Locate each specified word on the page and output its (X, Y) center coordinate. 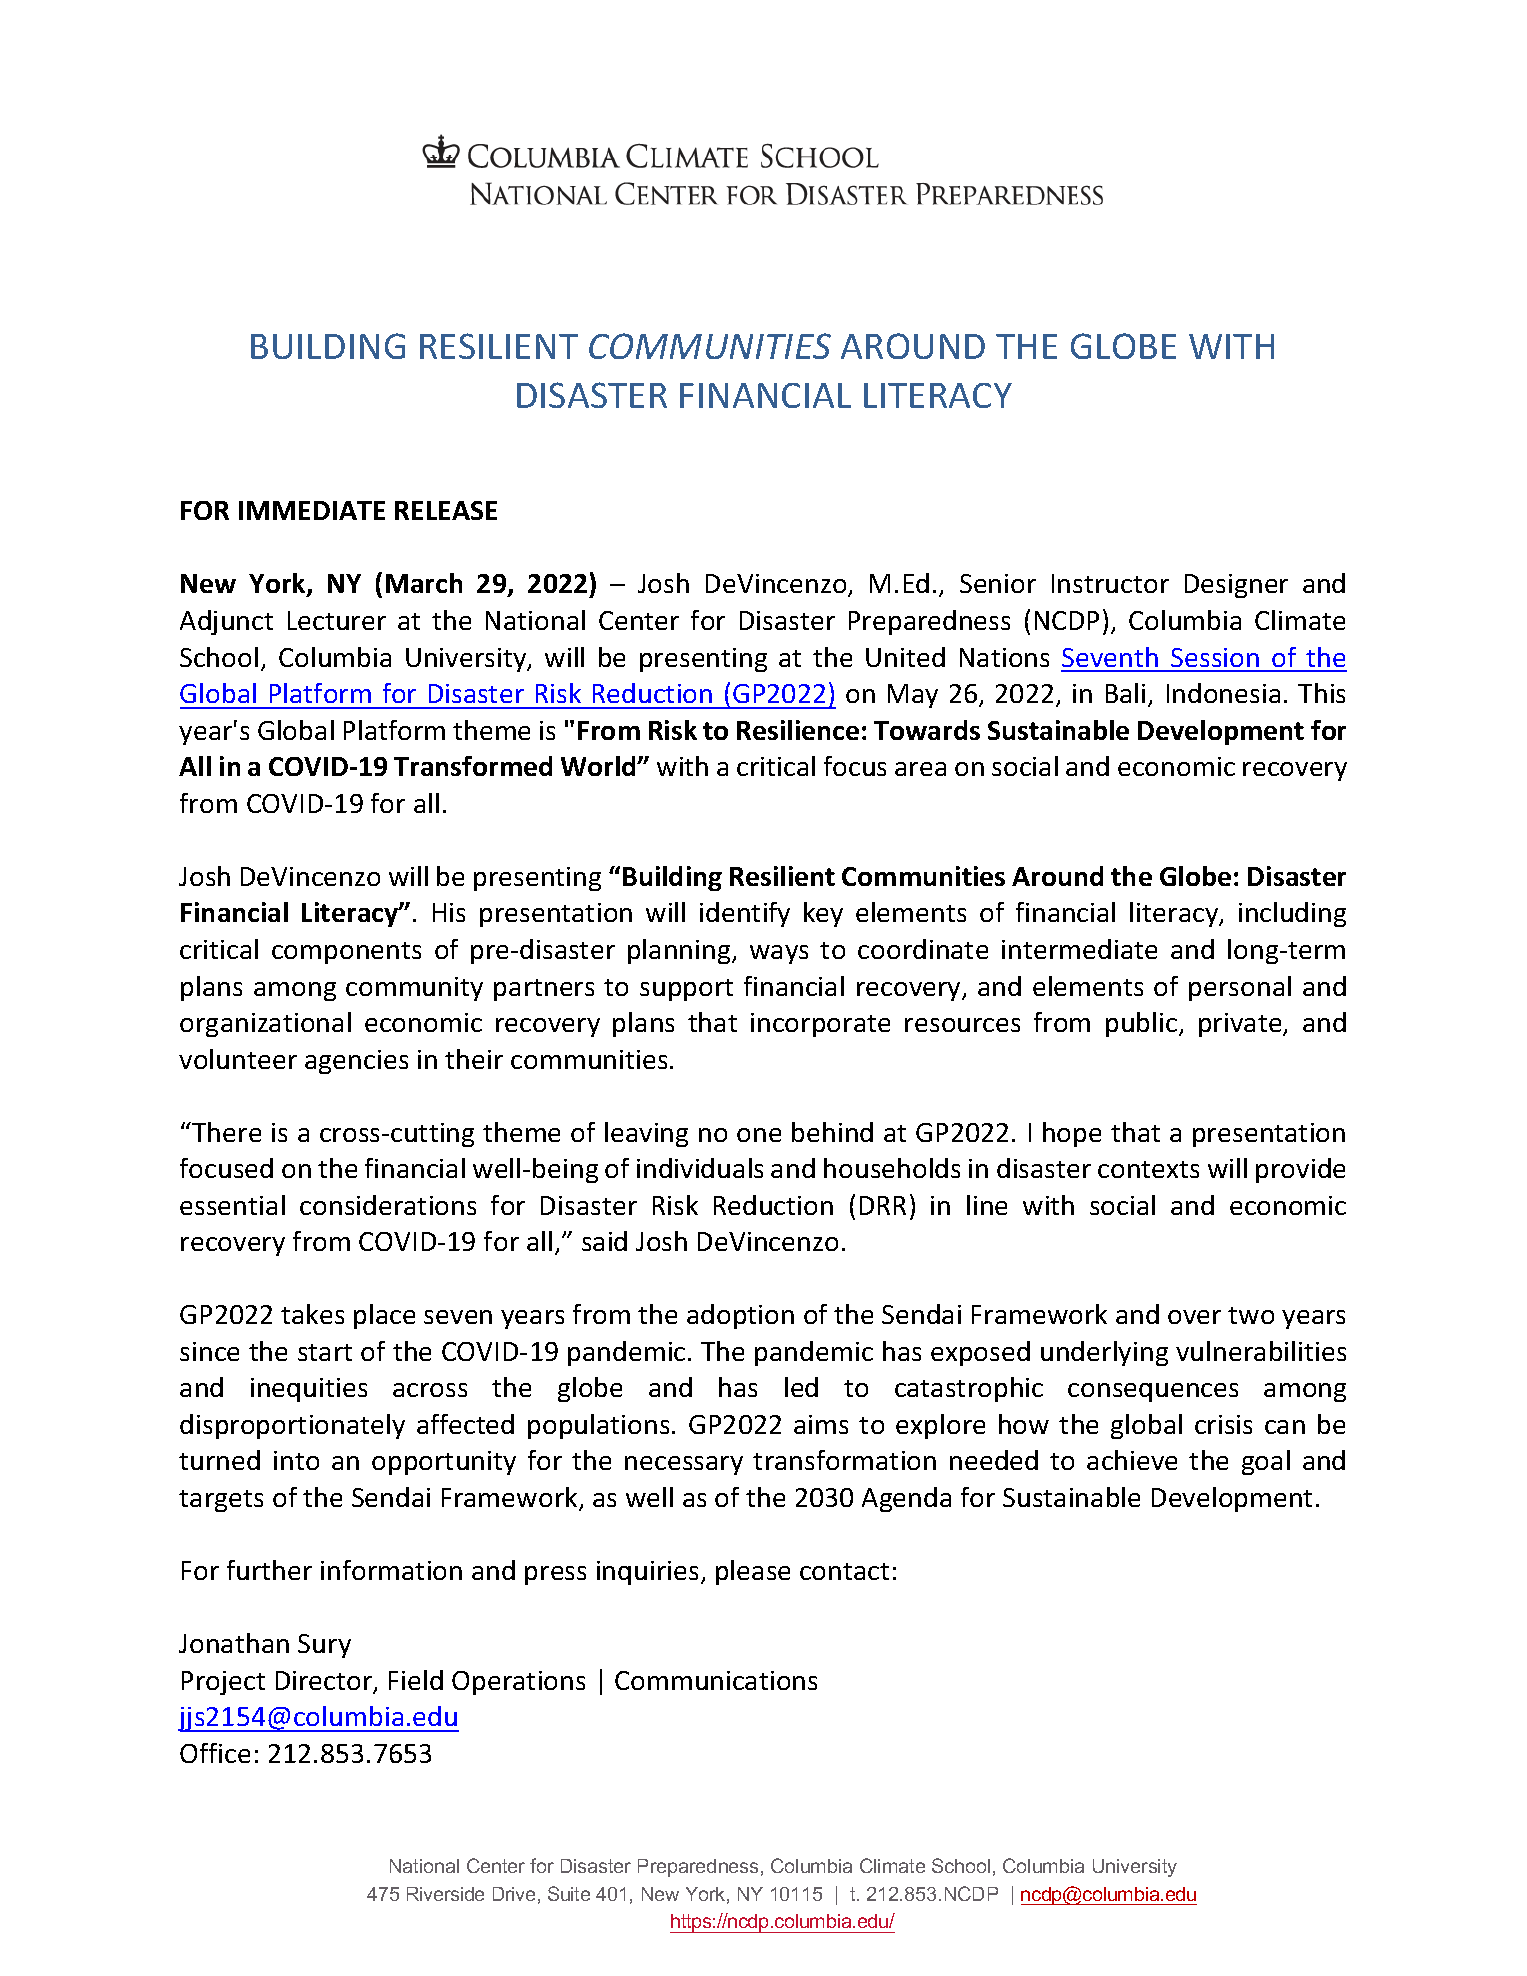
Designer (1236, 586)
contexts (1148, 1169)
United (905, 657)
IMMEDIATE (312, 510)
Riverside (445, 1894)
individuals (700, 1168)
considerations (388, 1205)
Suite (569, 1893)
